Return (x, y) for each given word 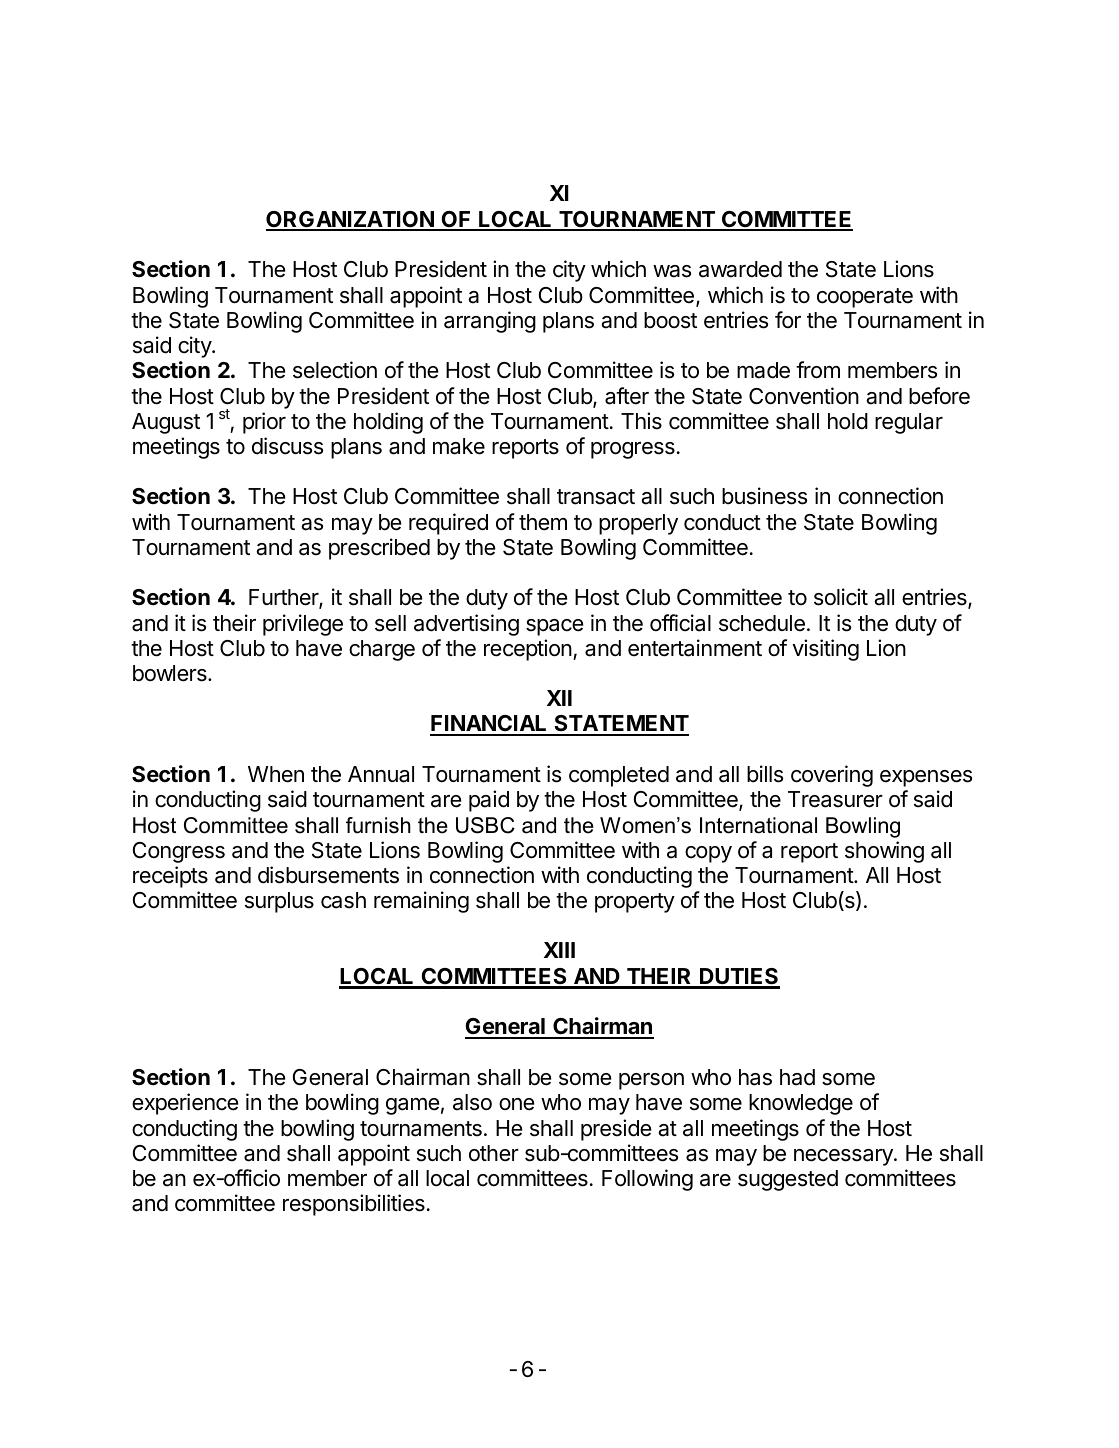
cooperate (865, 298)
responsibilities (354, 1205)
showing (884, 852)
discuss (287, 446)
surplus (279, 902)
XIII (559, 950)
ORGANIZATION (351, 220)
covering (832, 776)
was (672, 271)
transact (596, 497)
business (764, 496)
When (276, 774)
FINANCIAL (490, 725)
